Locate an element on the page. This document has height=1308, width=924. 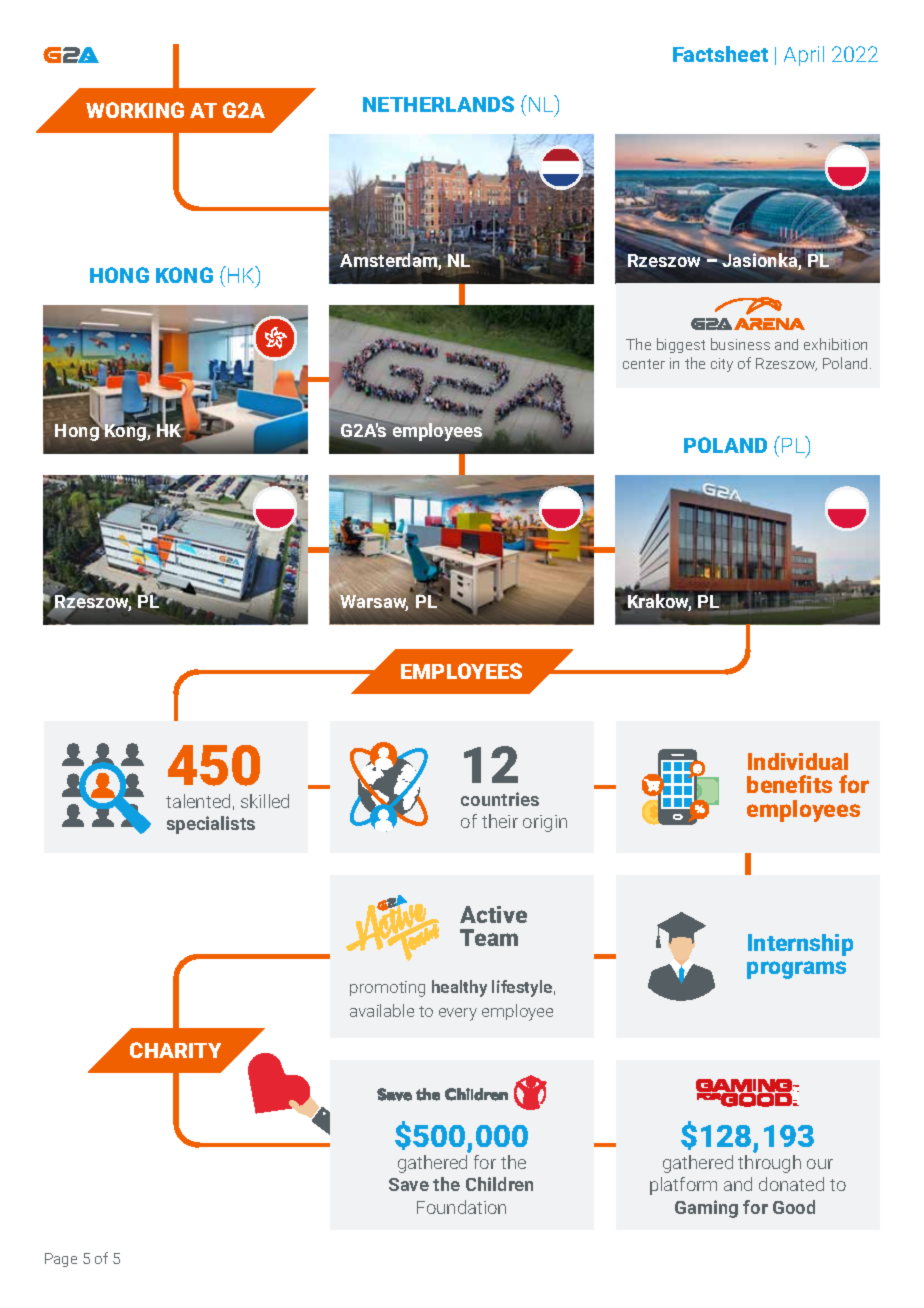
countries is located at coordinates (500, 799).
